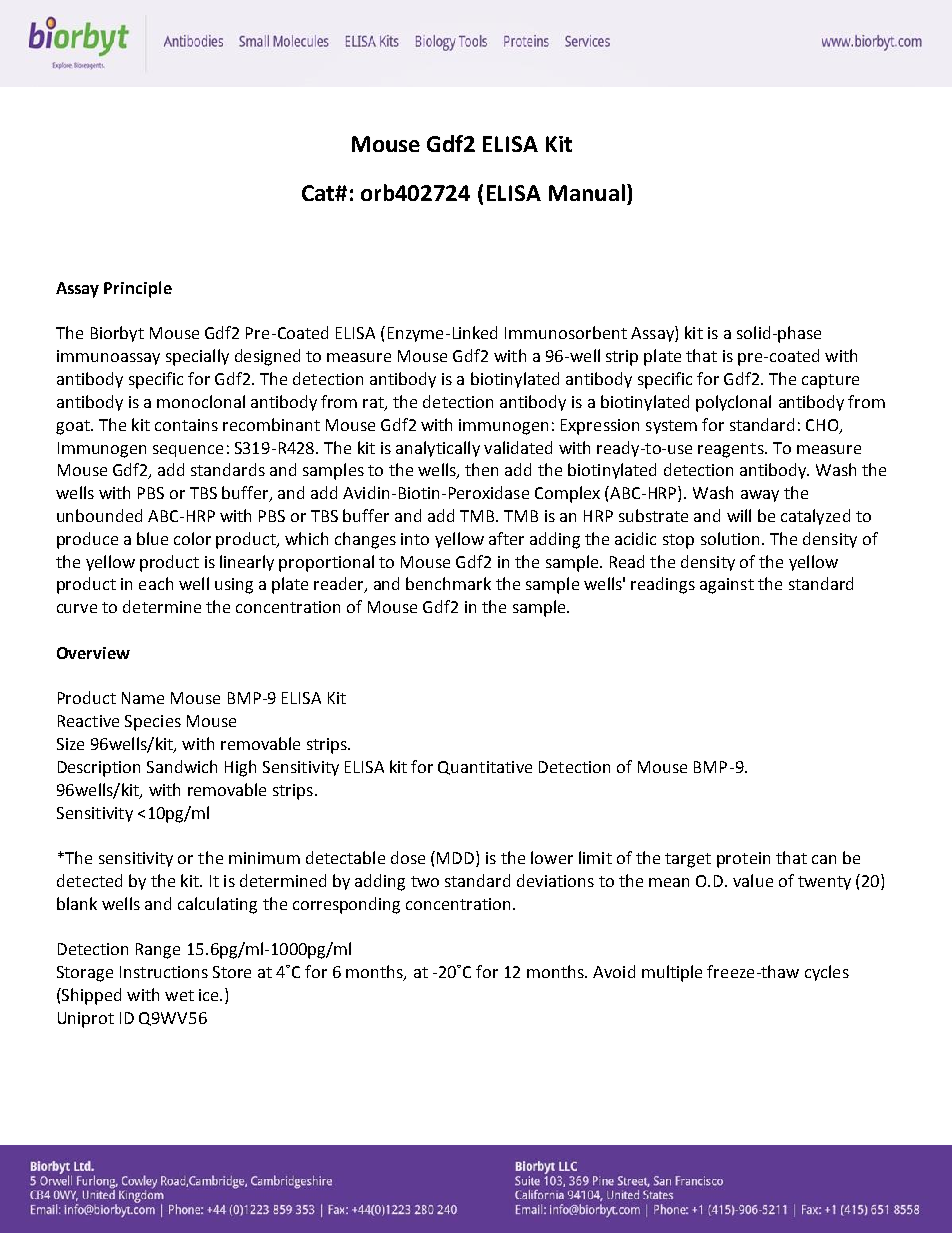  I want to click on Quantitative, so click(485, 768).
